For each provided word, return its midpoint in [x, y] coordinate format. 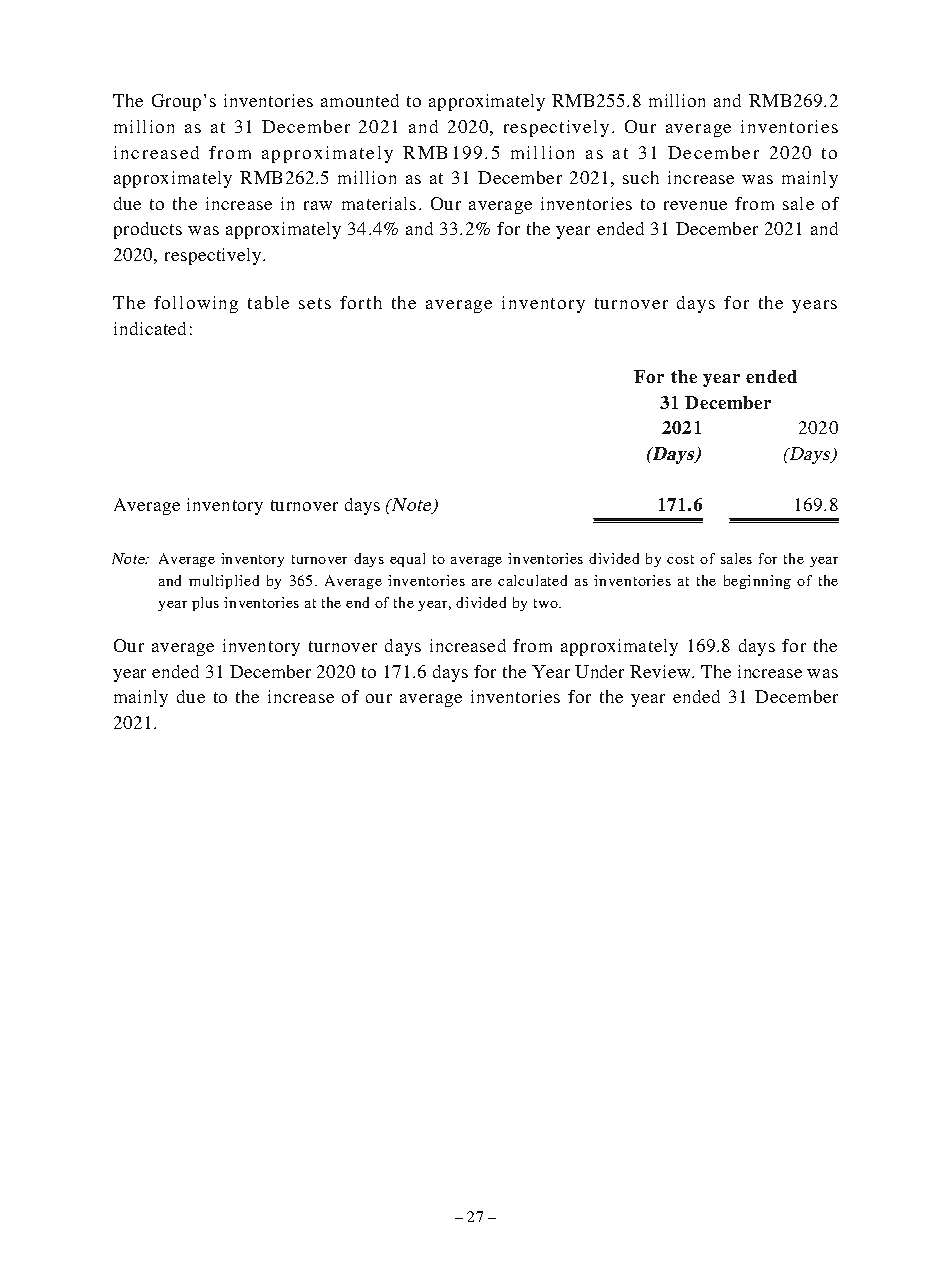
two [547, 603]
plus [205, 604]
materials [379, 203]
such [641, 177]
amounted [360, 100]
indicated [150, 328]
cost [680, 559]
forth [361, 302]
